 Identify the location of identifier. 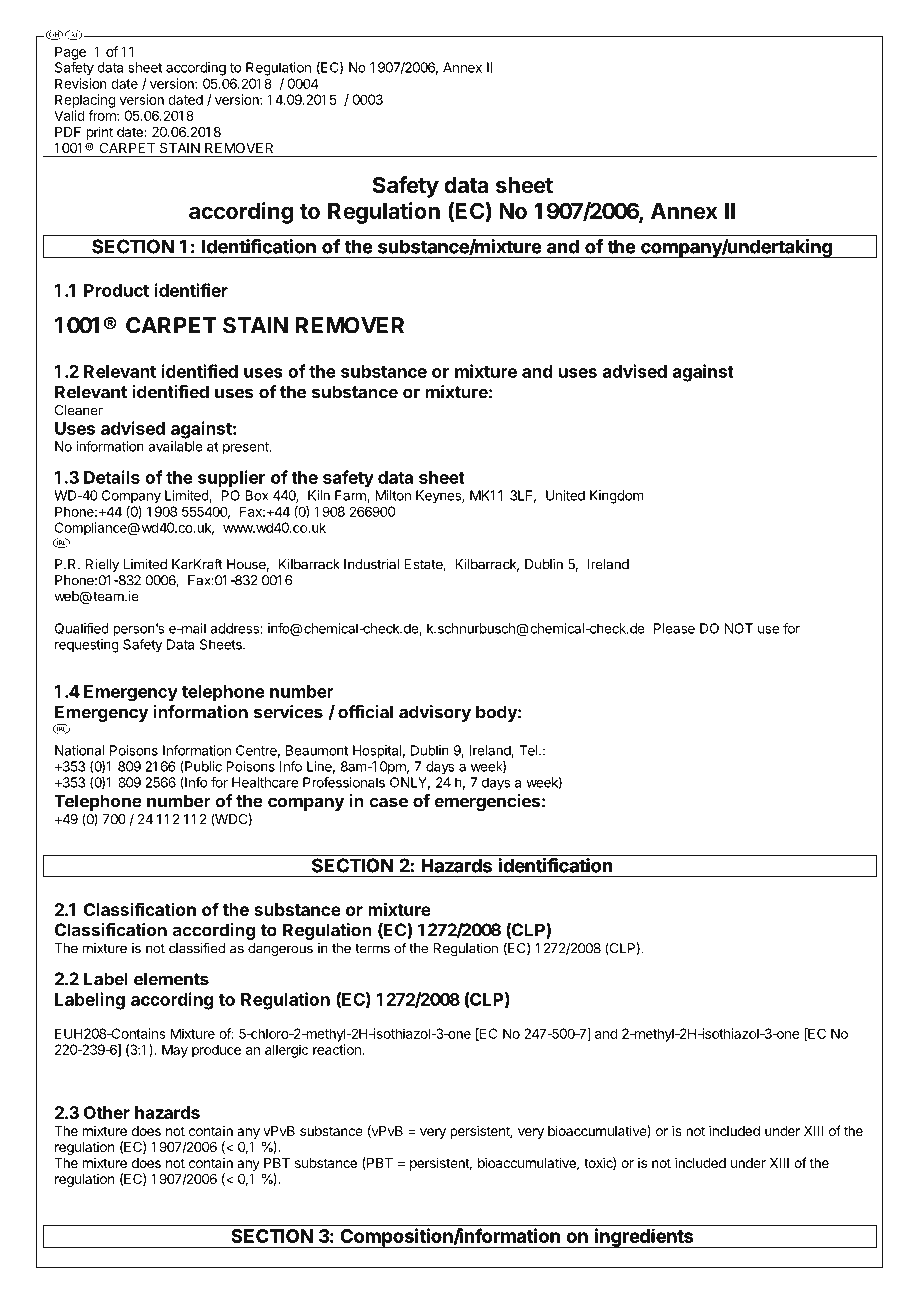
(191, 290).
